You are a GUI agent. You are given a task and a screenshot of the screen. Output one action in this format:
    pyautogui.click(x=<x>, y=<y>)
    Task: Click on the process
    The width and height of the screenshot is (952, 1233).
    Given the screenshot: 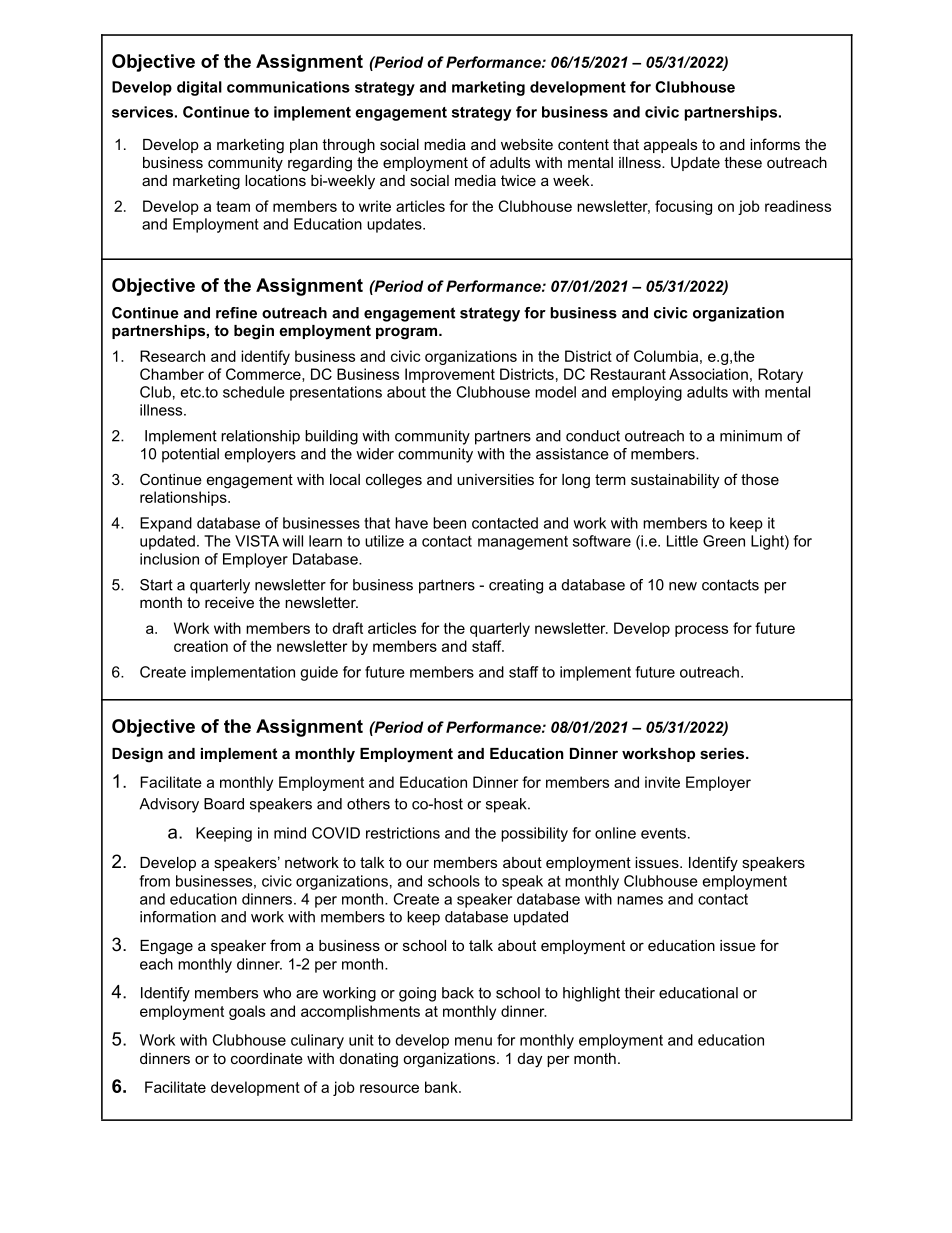 What is the action you would take?
    pyautogui.click(x=701, y=631)
